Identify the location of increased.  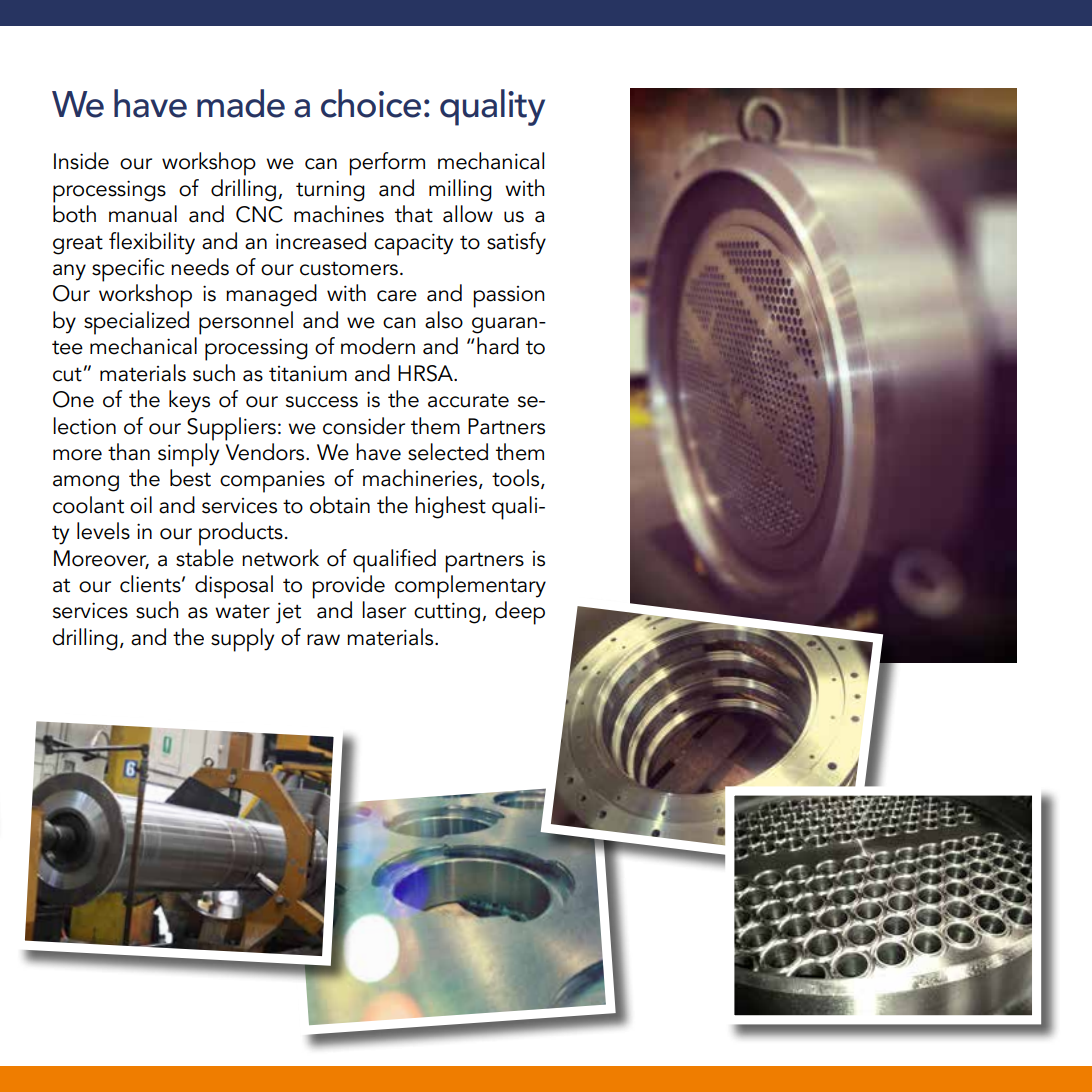
(321, 241).
